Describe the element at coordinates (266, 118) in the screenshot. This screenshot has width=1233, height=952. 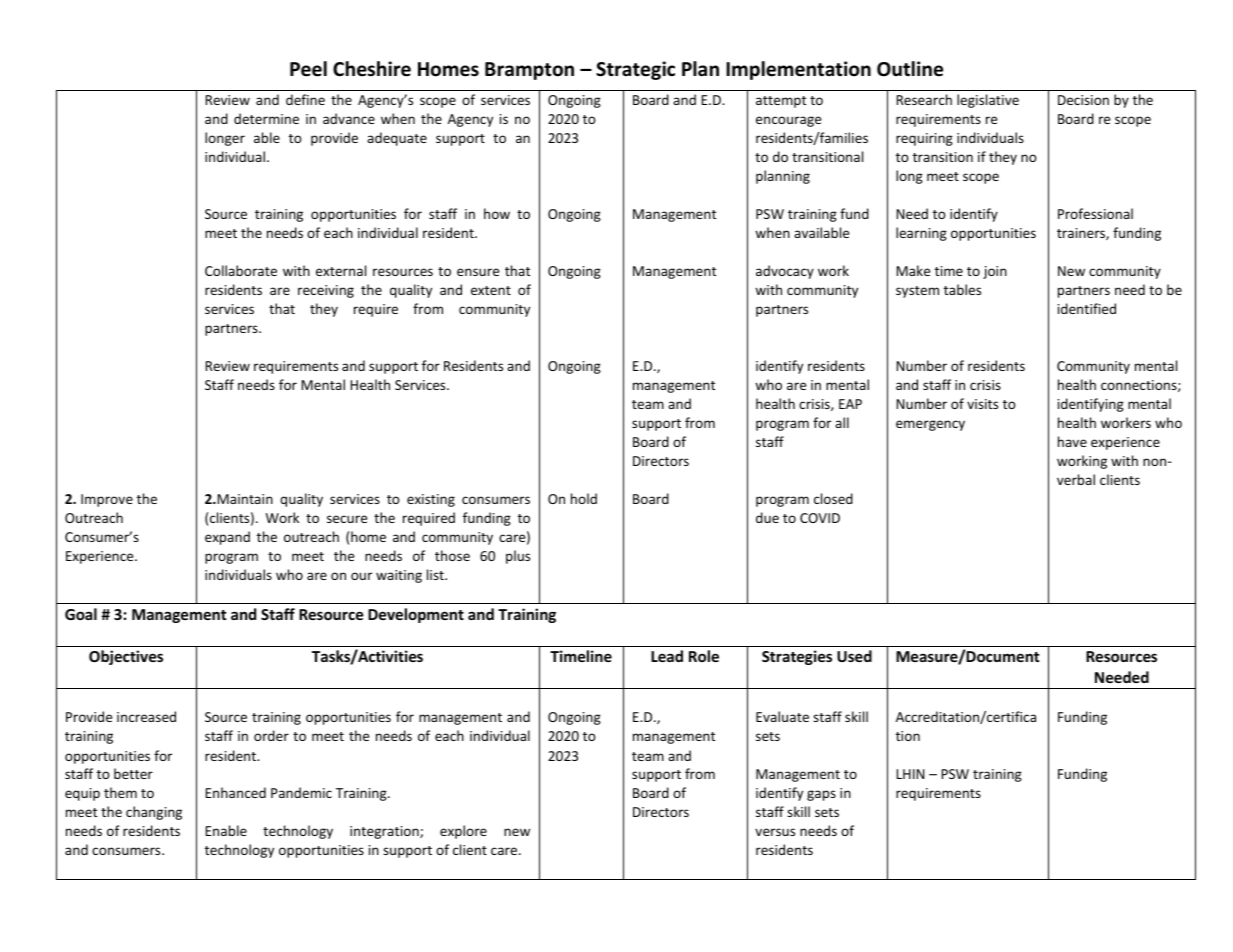
I see `determine` at that location.
